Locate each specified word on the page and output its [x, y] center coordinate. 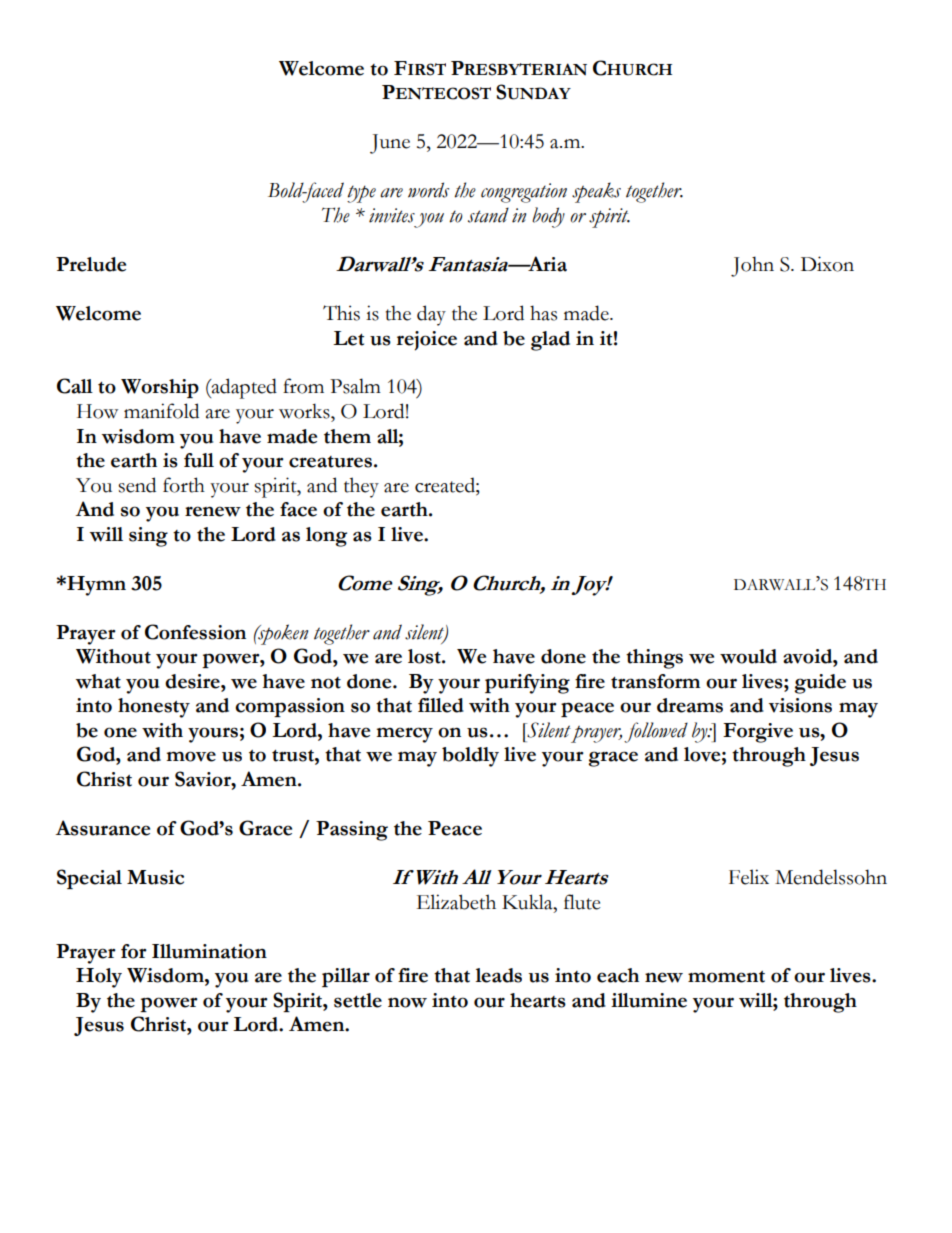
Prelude [91, 264]
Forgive [758, 733]
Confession [195, 632]
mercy [404, 735]
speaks [596, 192]
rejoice [427, 341]
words [428, 190]
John [752, 266]
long [326, 537]
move [191, 756]
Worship [160, 388]
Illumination [209, 951]
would [748, 656]
